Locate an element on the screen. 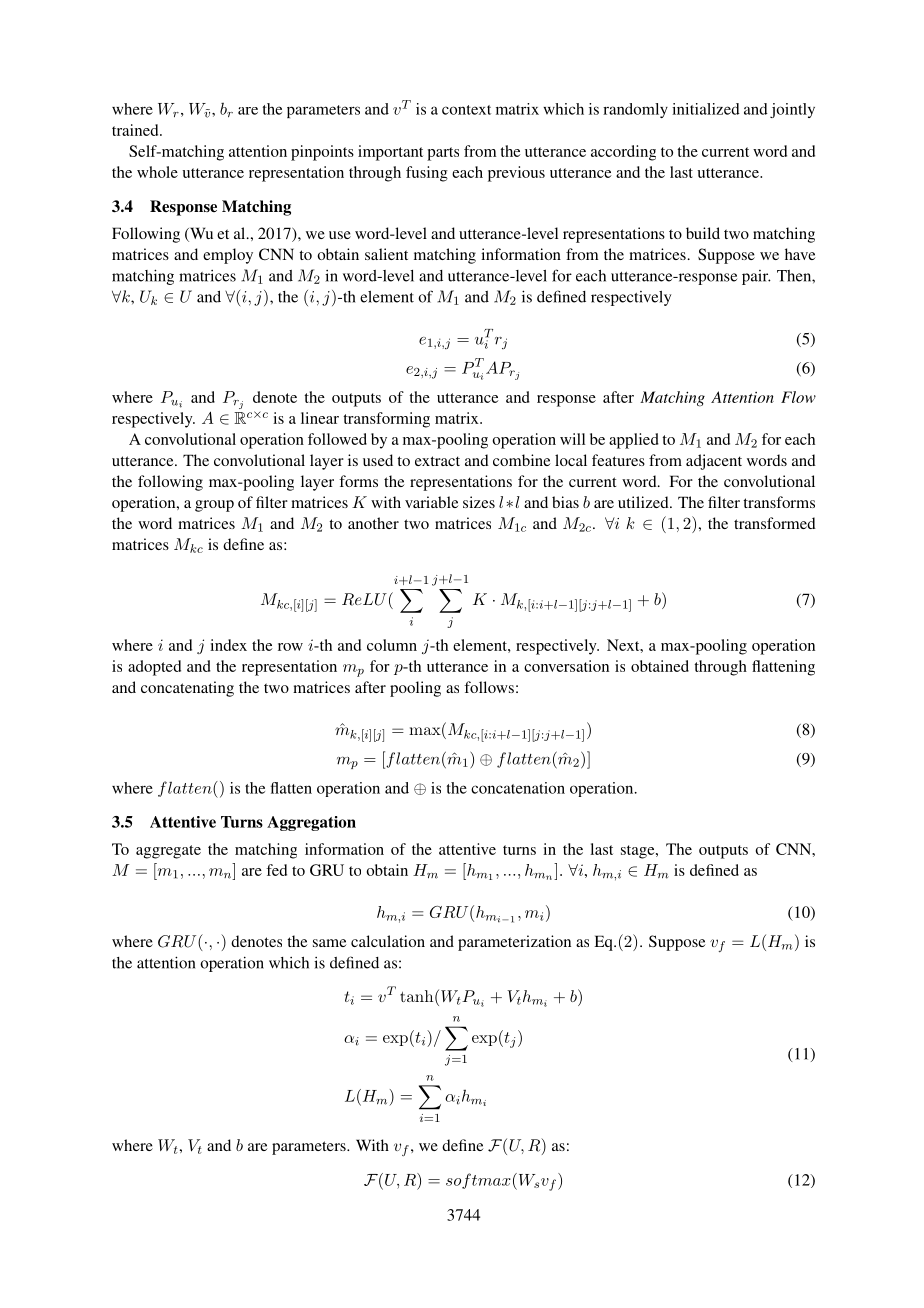  aggregate is located at coordinates (168, 852).
